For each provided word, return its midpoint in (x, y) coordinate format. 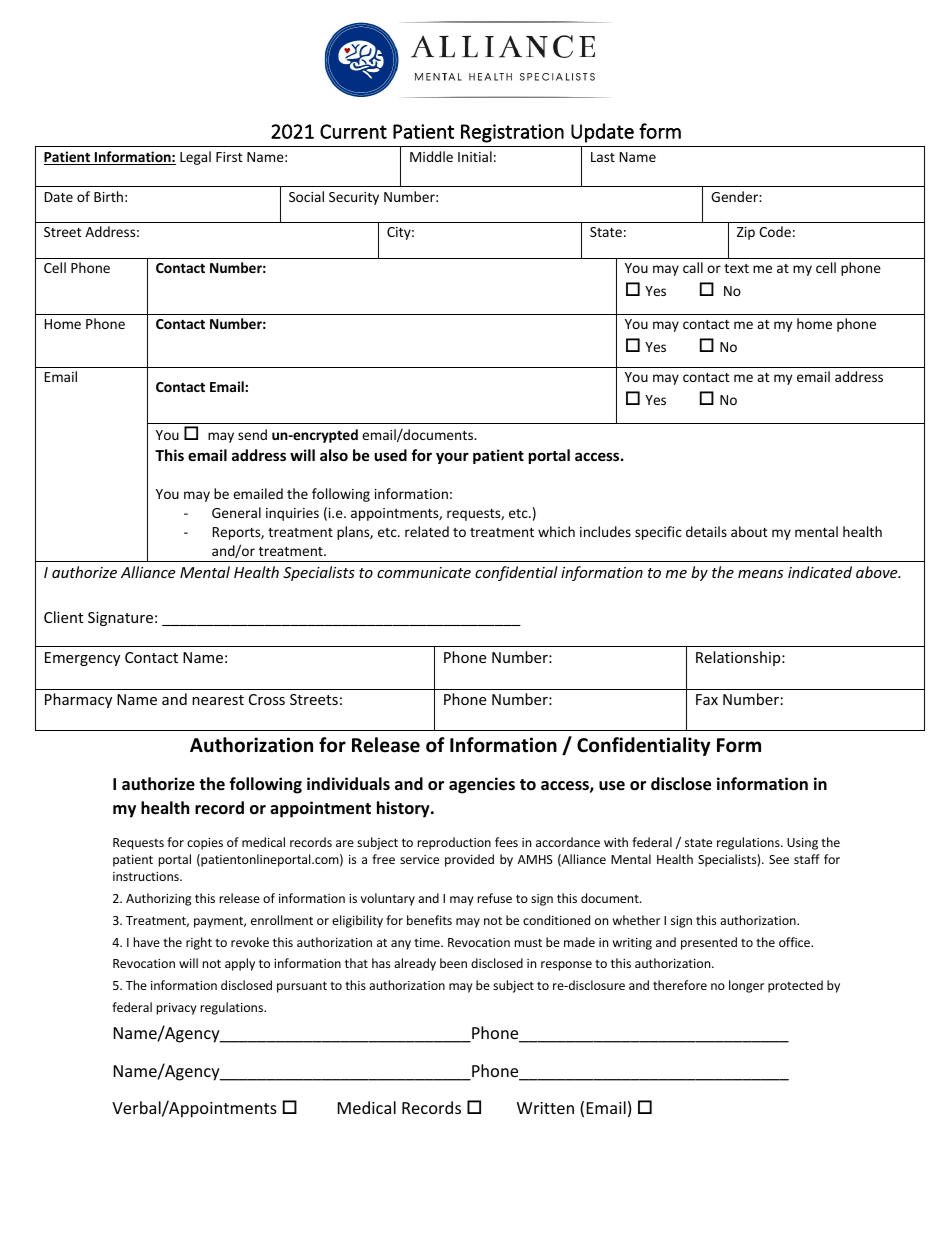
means (760, 574)
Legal (195, 158)
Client (63, 617)
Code (775, 231)
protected (795, 986)
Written (545, 1108)
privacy (177, 1009)
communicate (424, 572)
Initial (475, 156)
